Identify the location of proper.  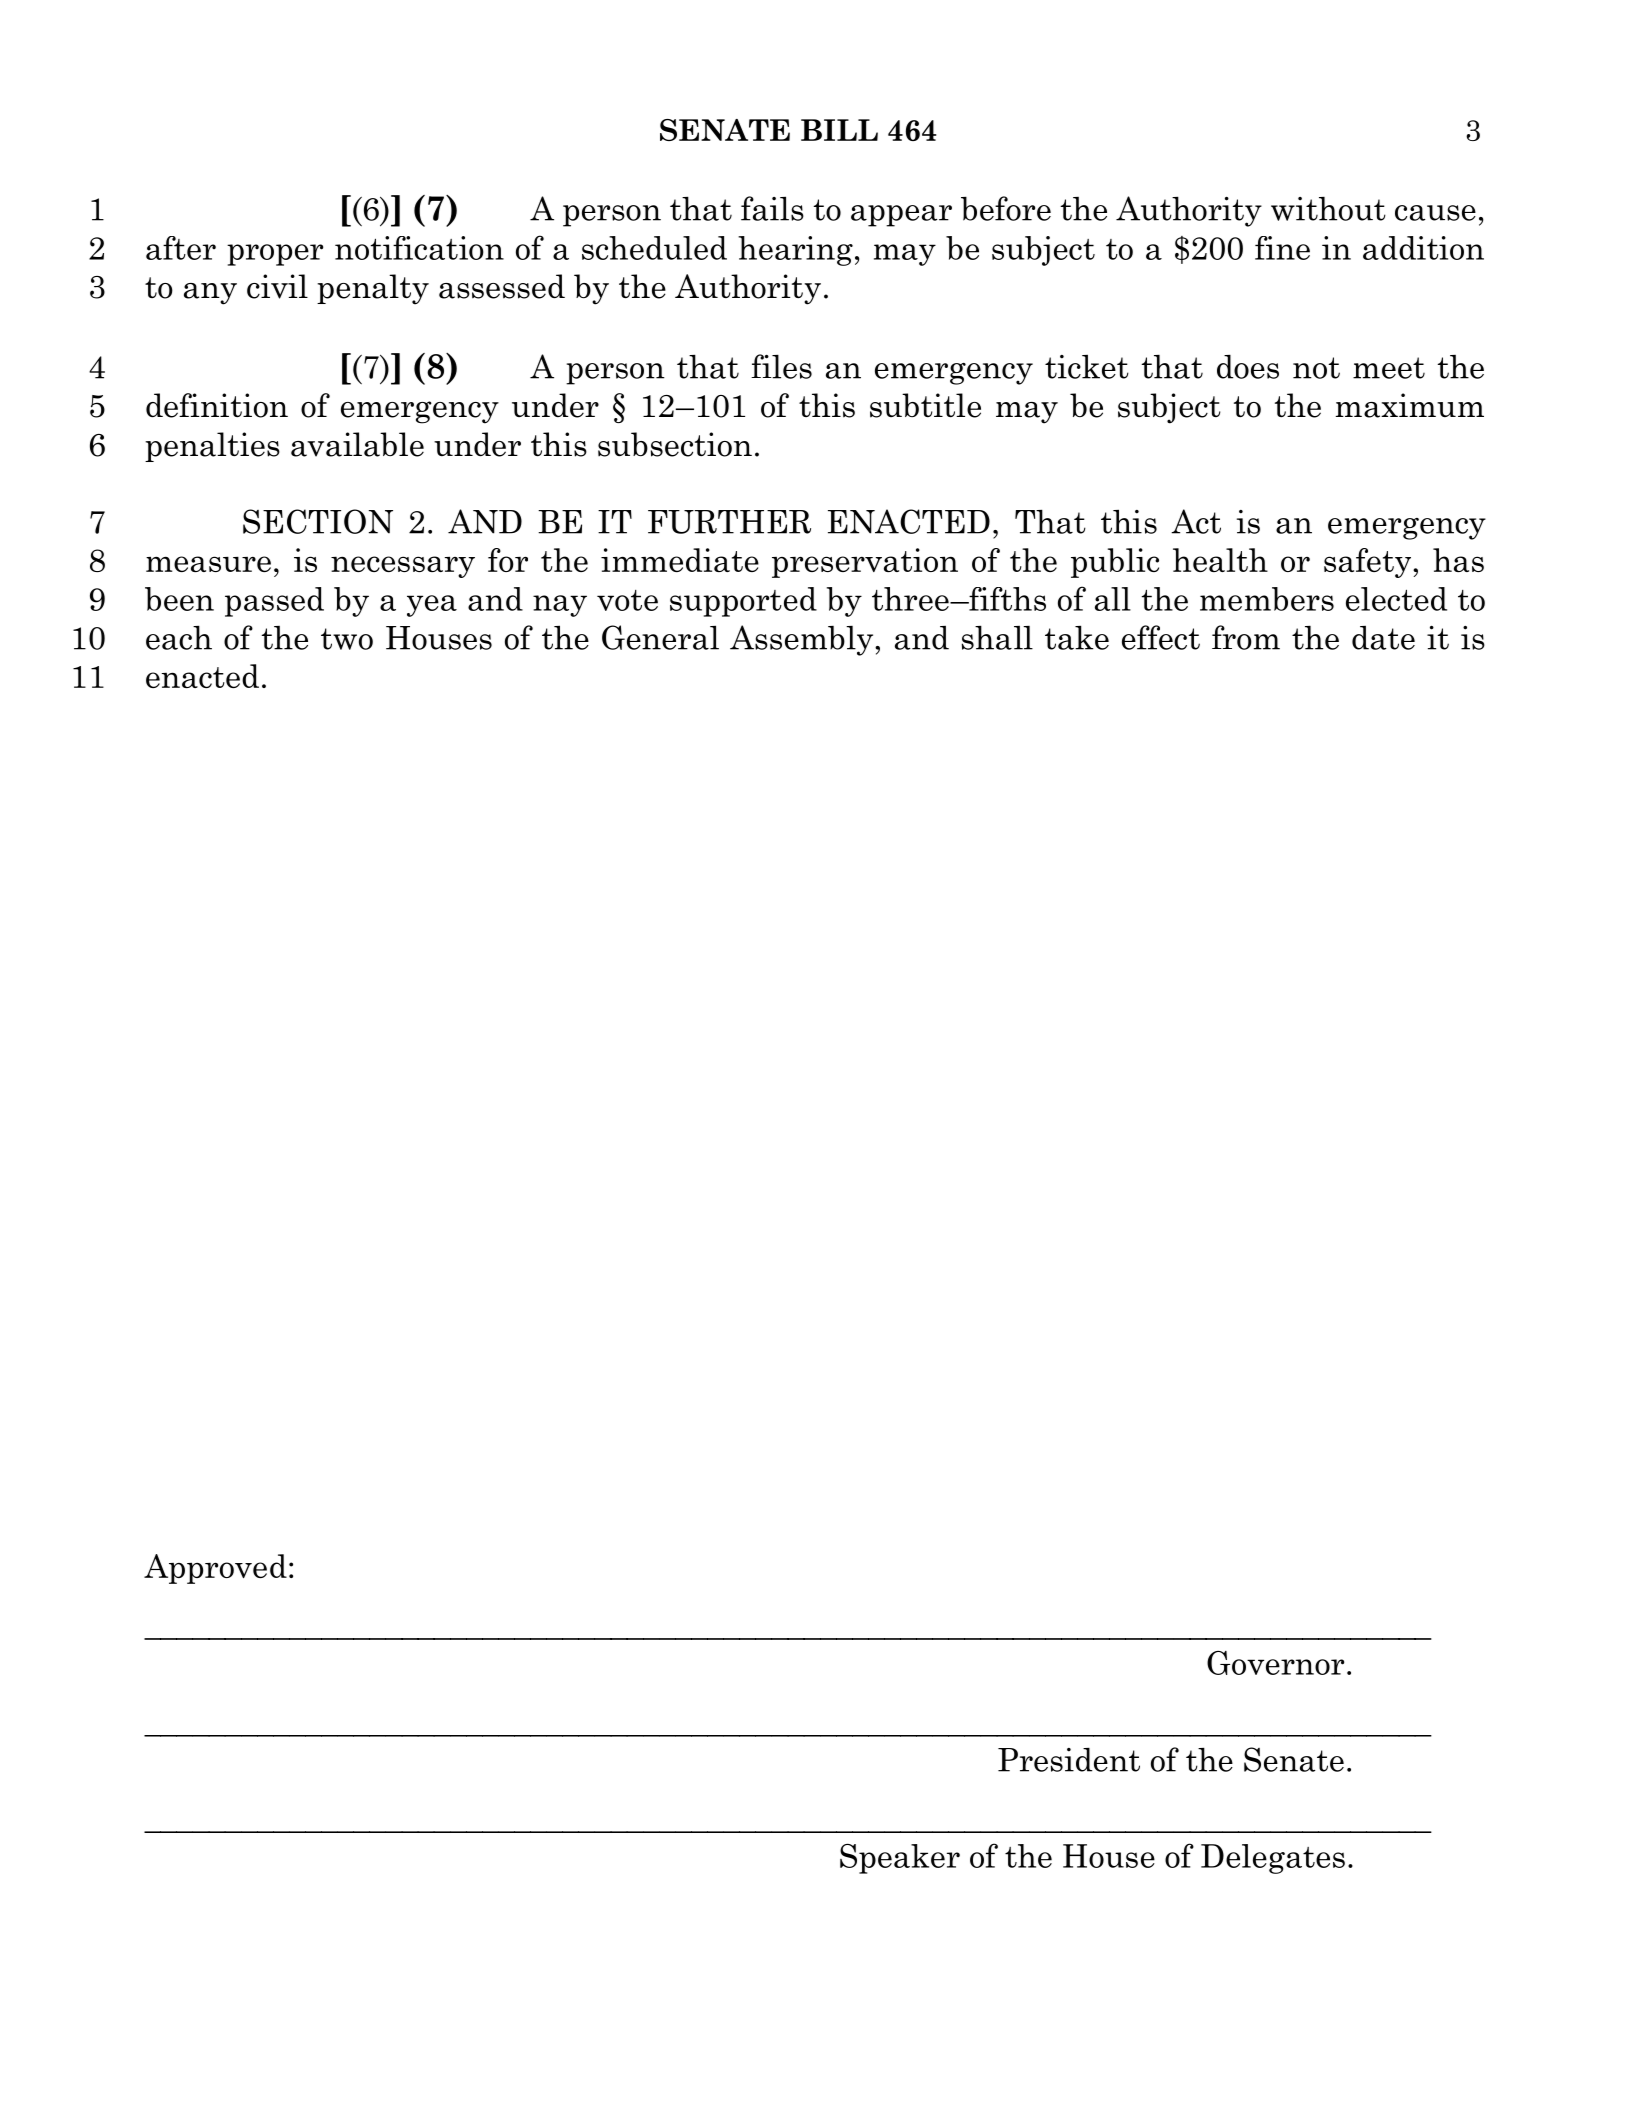
(275, 255).
